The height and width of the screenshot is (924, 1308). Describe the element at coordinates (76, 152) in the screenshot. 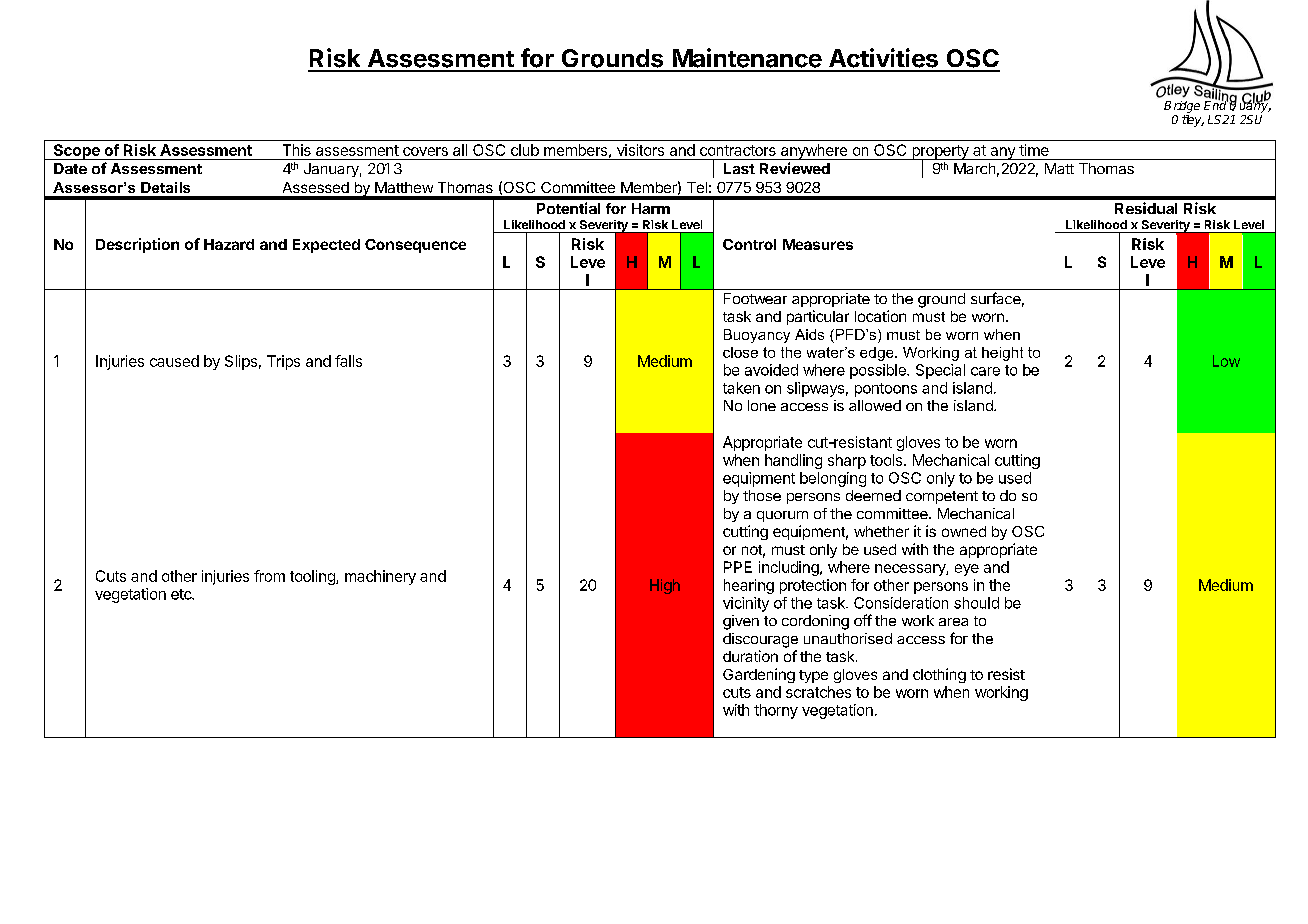

I see `Scope` at that location.
